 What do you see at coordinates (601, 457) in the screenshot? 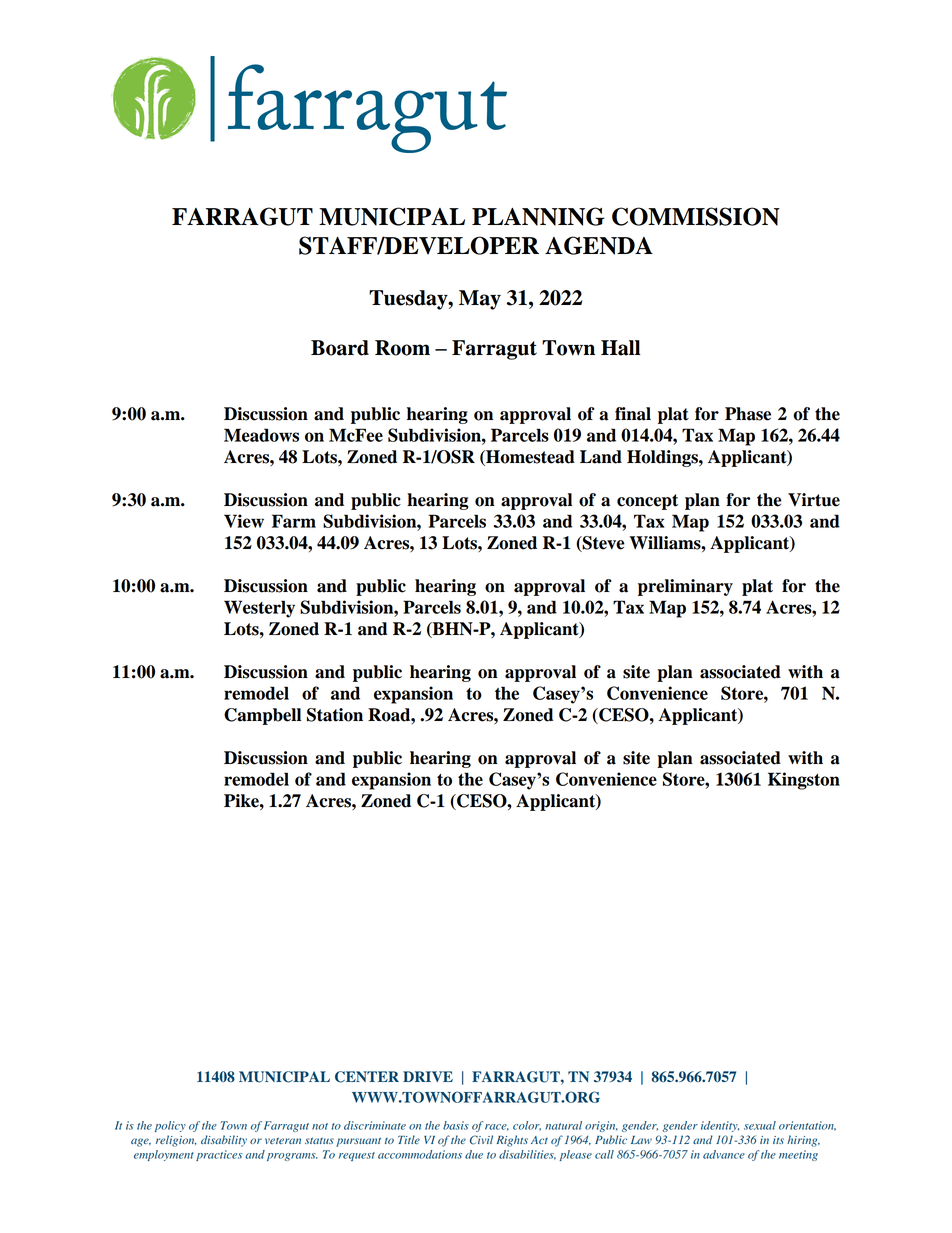
I see `Land` at bounding box center [601, 457].
